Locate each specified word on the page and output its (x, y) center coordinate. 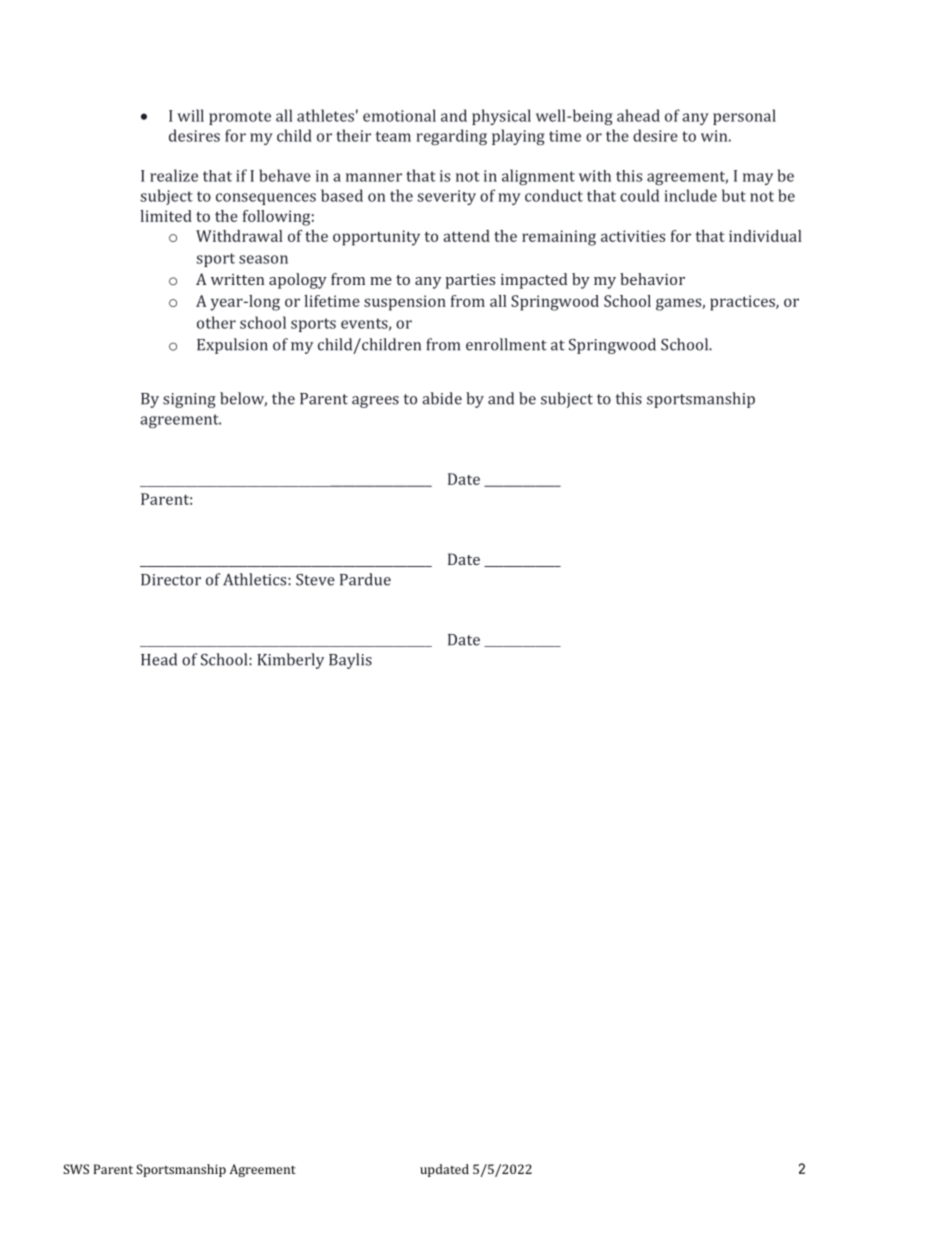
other (216, 322)
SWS (76, 1169)
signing (189, 400)
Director (171, 580)
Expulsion (232, 346)
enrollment (506, 344)
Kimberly (291, 661)
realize (174, 175)
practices (743, 303)
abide (442, 398)
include (690, 195)
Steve (315, 580)
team (393, 136)
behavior (652, 279)
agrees (375, 402)
